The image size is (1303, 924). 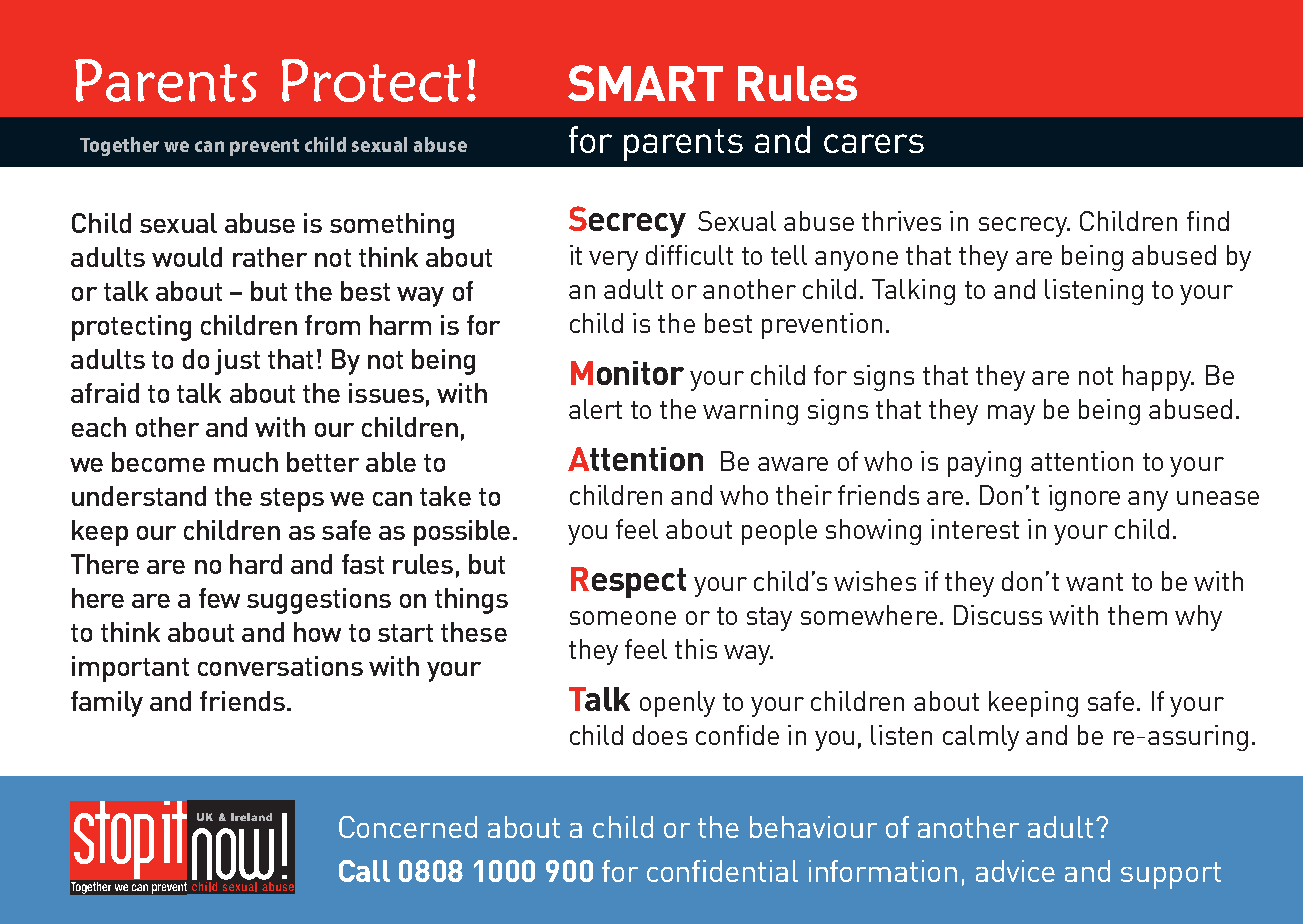 What do you see at coordinates (119, 146) in the screenshot?
I see `Together` at bounding box center [119, 146].
